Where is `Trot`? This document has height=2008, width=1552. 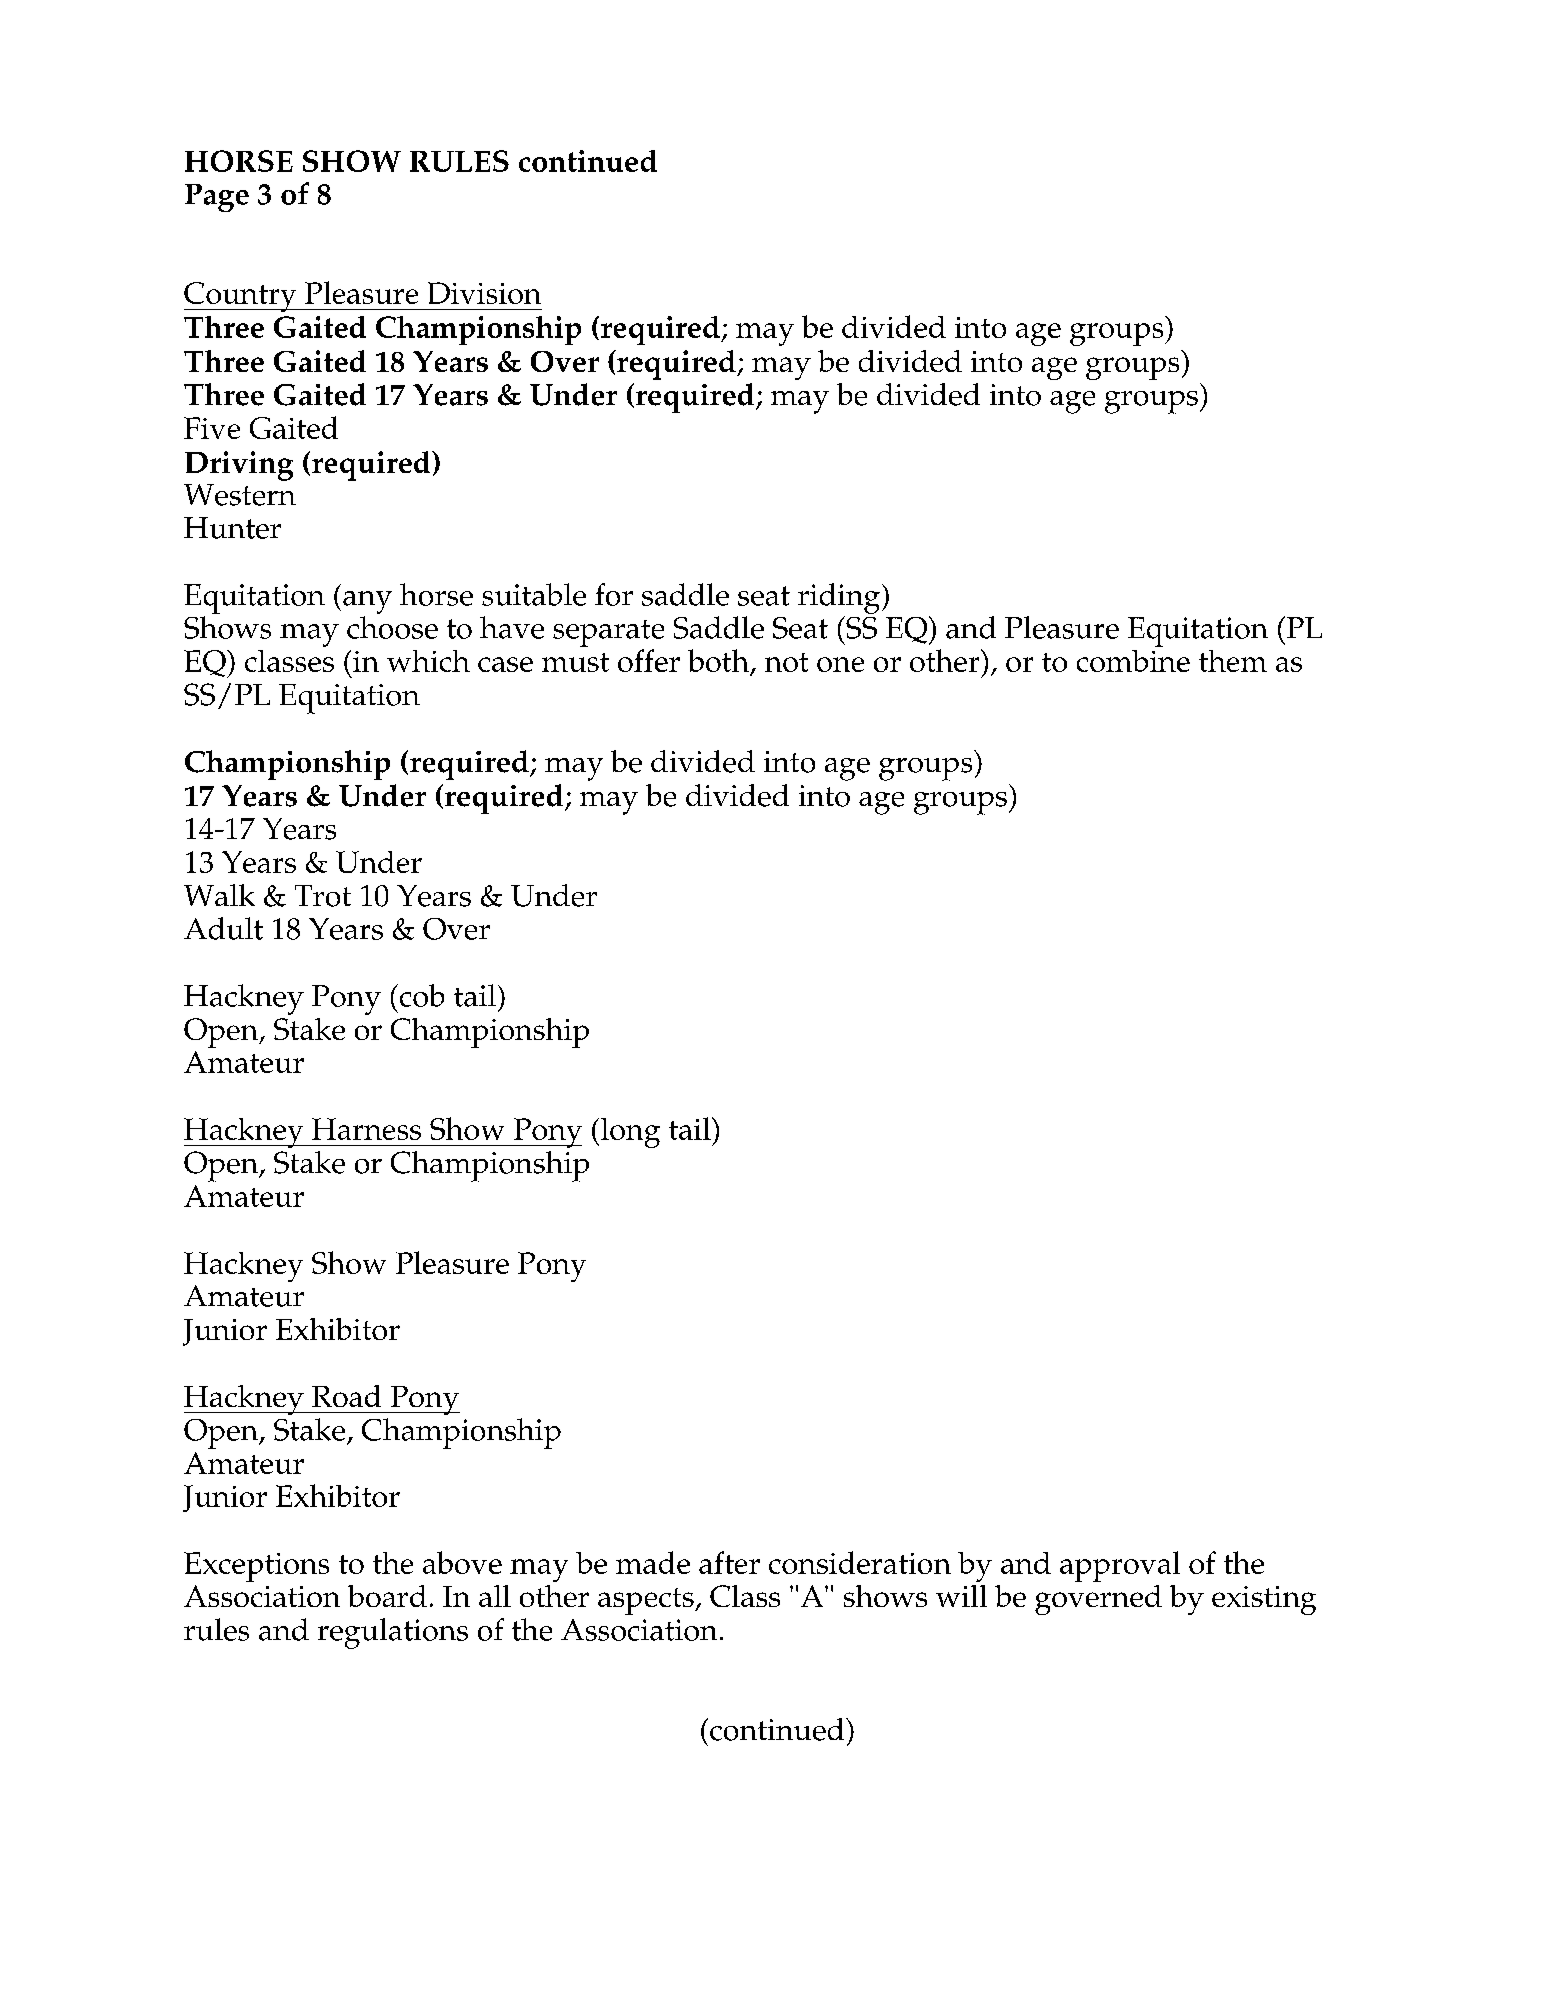
Trot is located at coordinates (323, 896).
